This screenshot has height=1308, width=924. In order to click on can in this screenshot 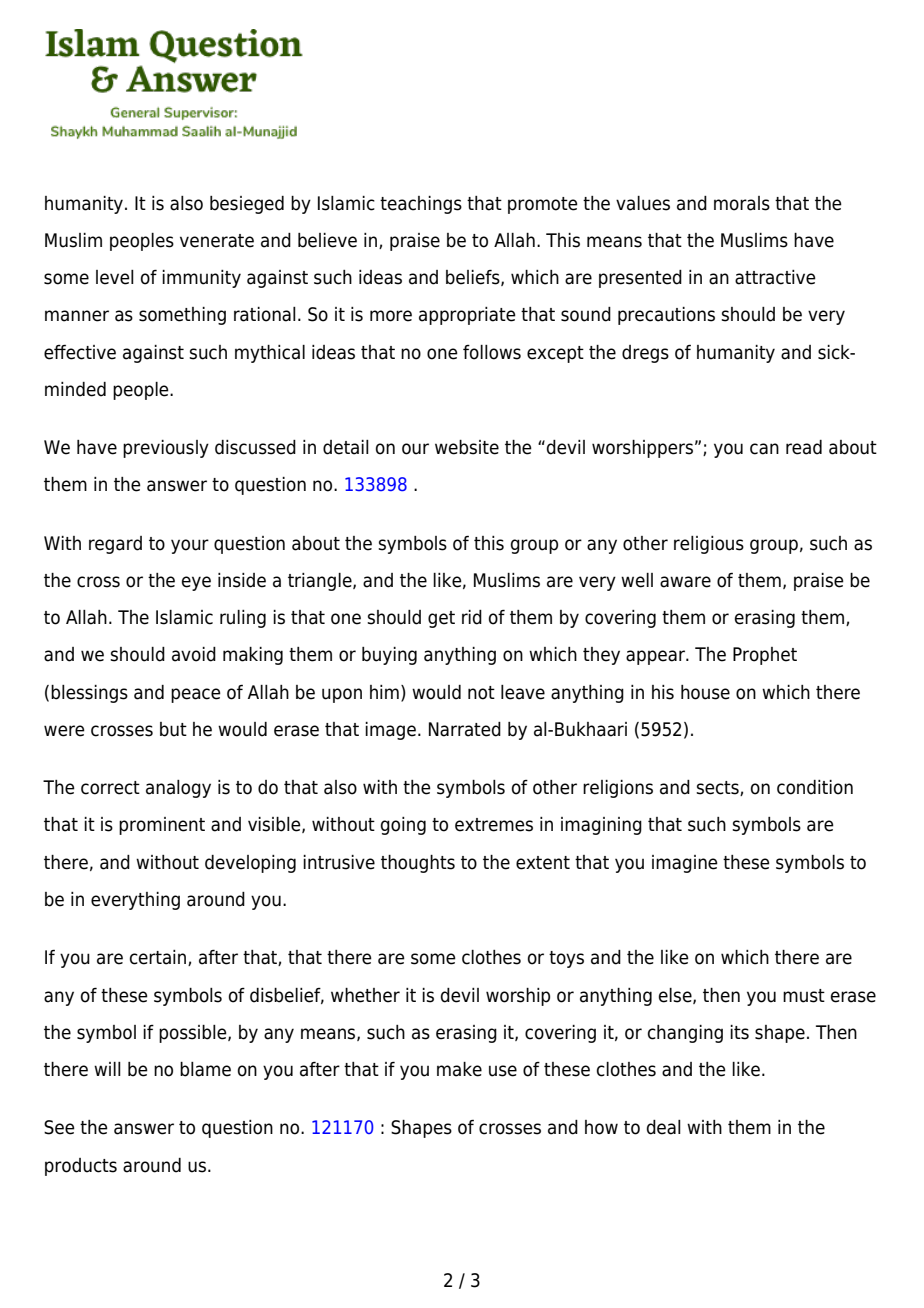, I will do `click(764, 449)`.
